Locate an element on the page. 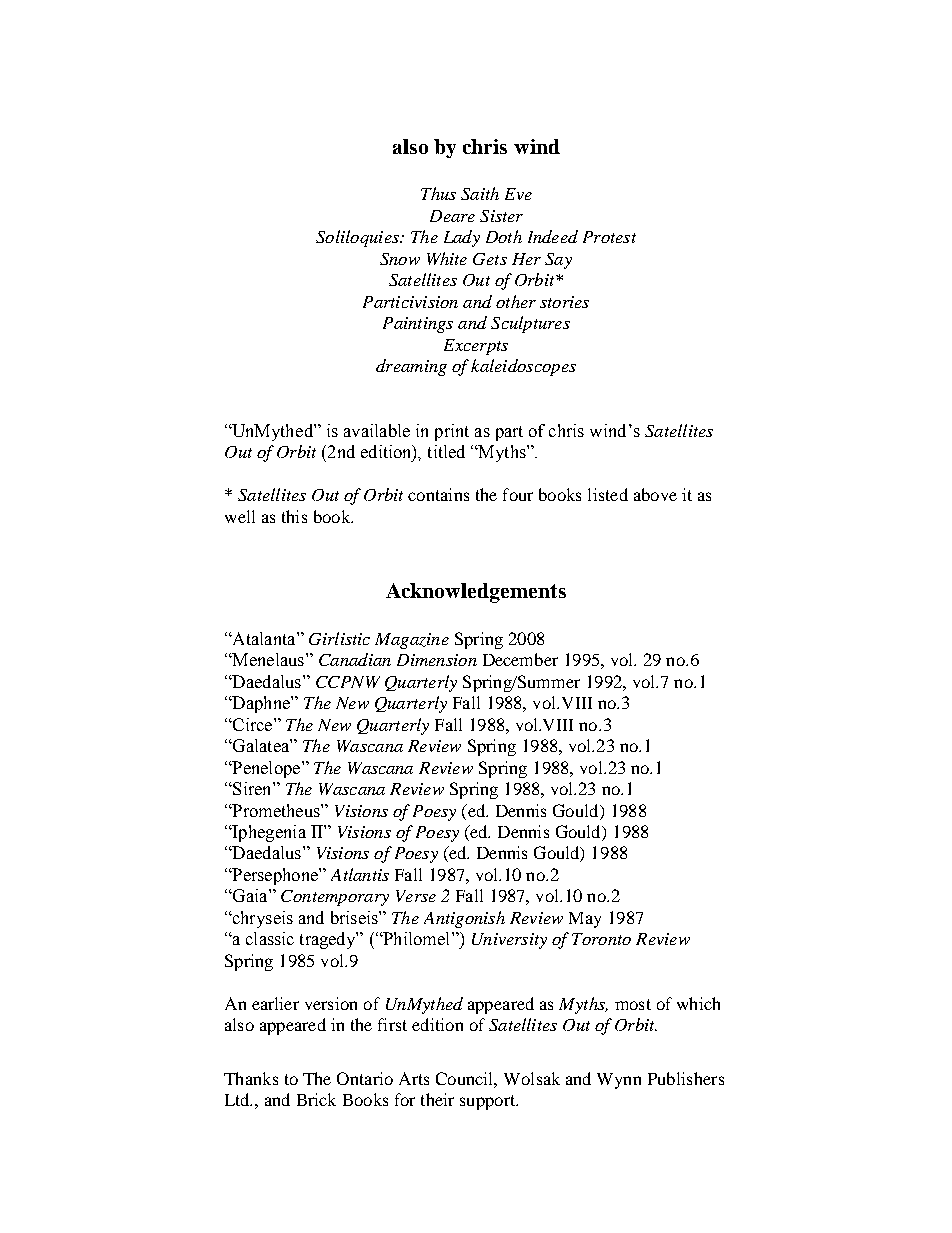  Dimension is located at coordinates (437, 660).
